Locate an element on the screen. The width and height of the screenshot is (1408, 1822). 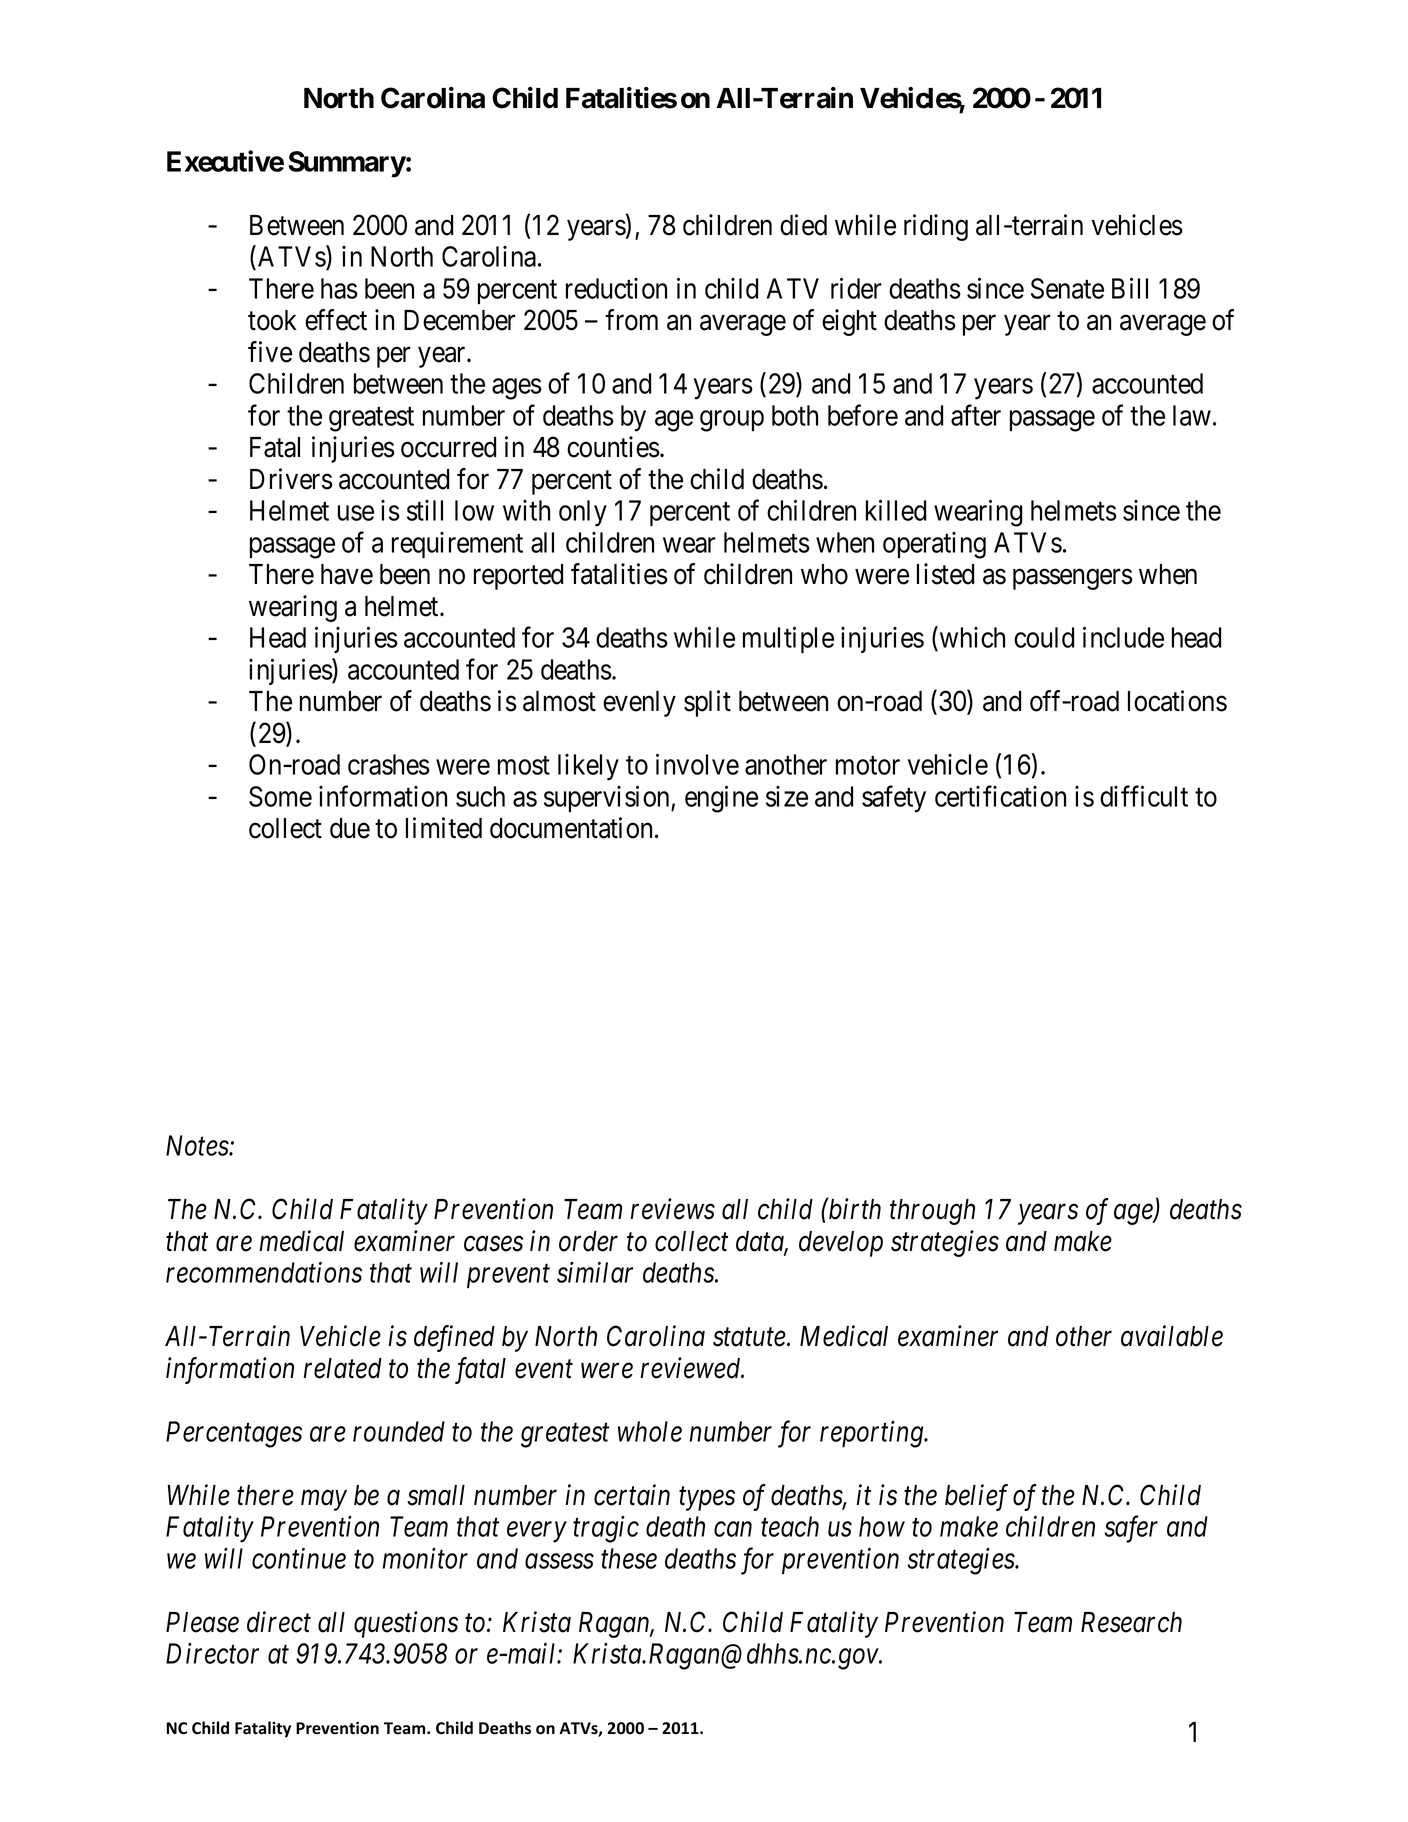
Research is located at coordinates (1131, 1622).
